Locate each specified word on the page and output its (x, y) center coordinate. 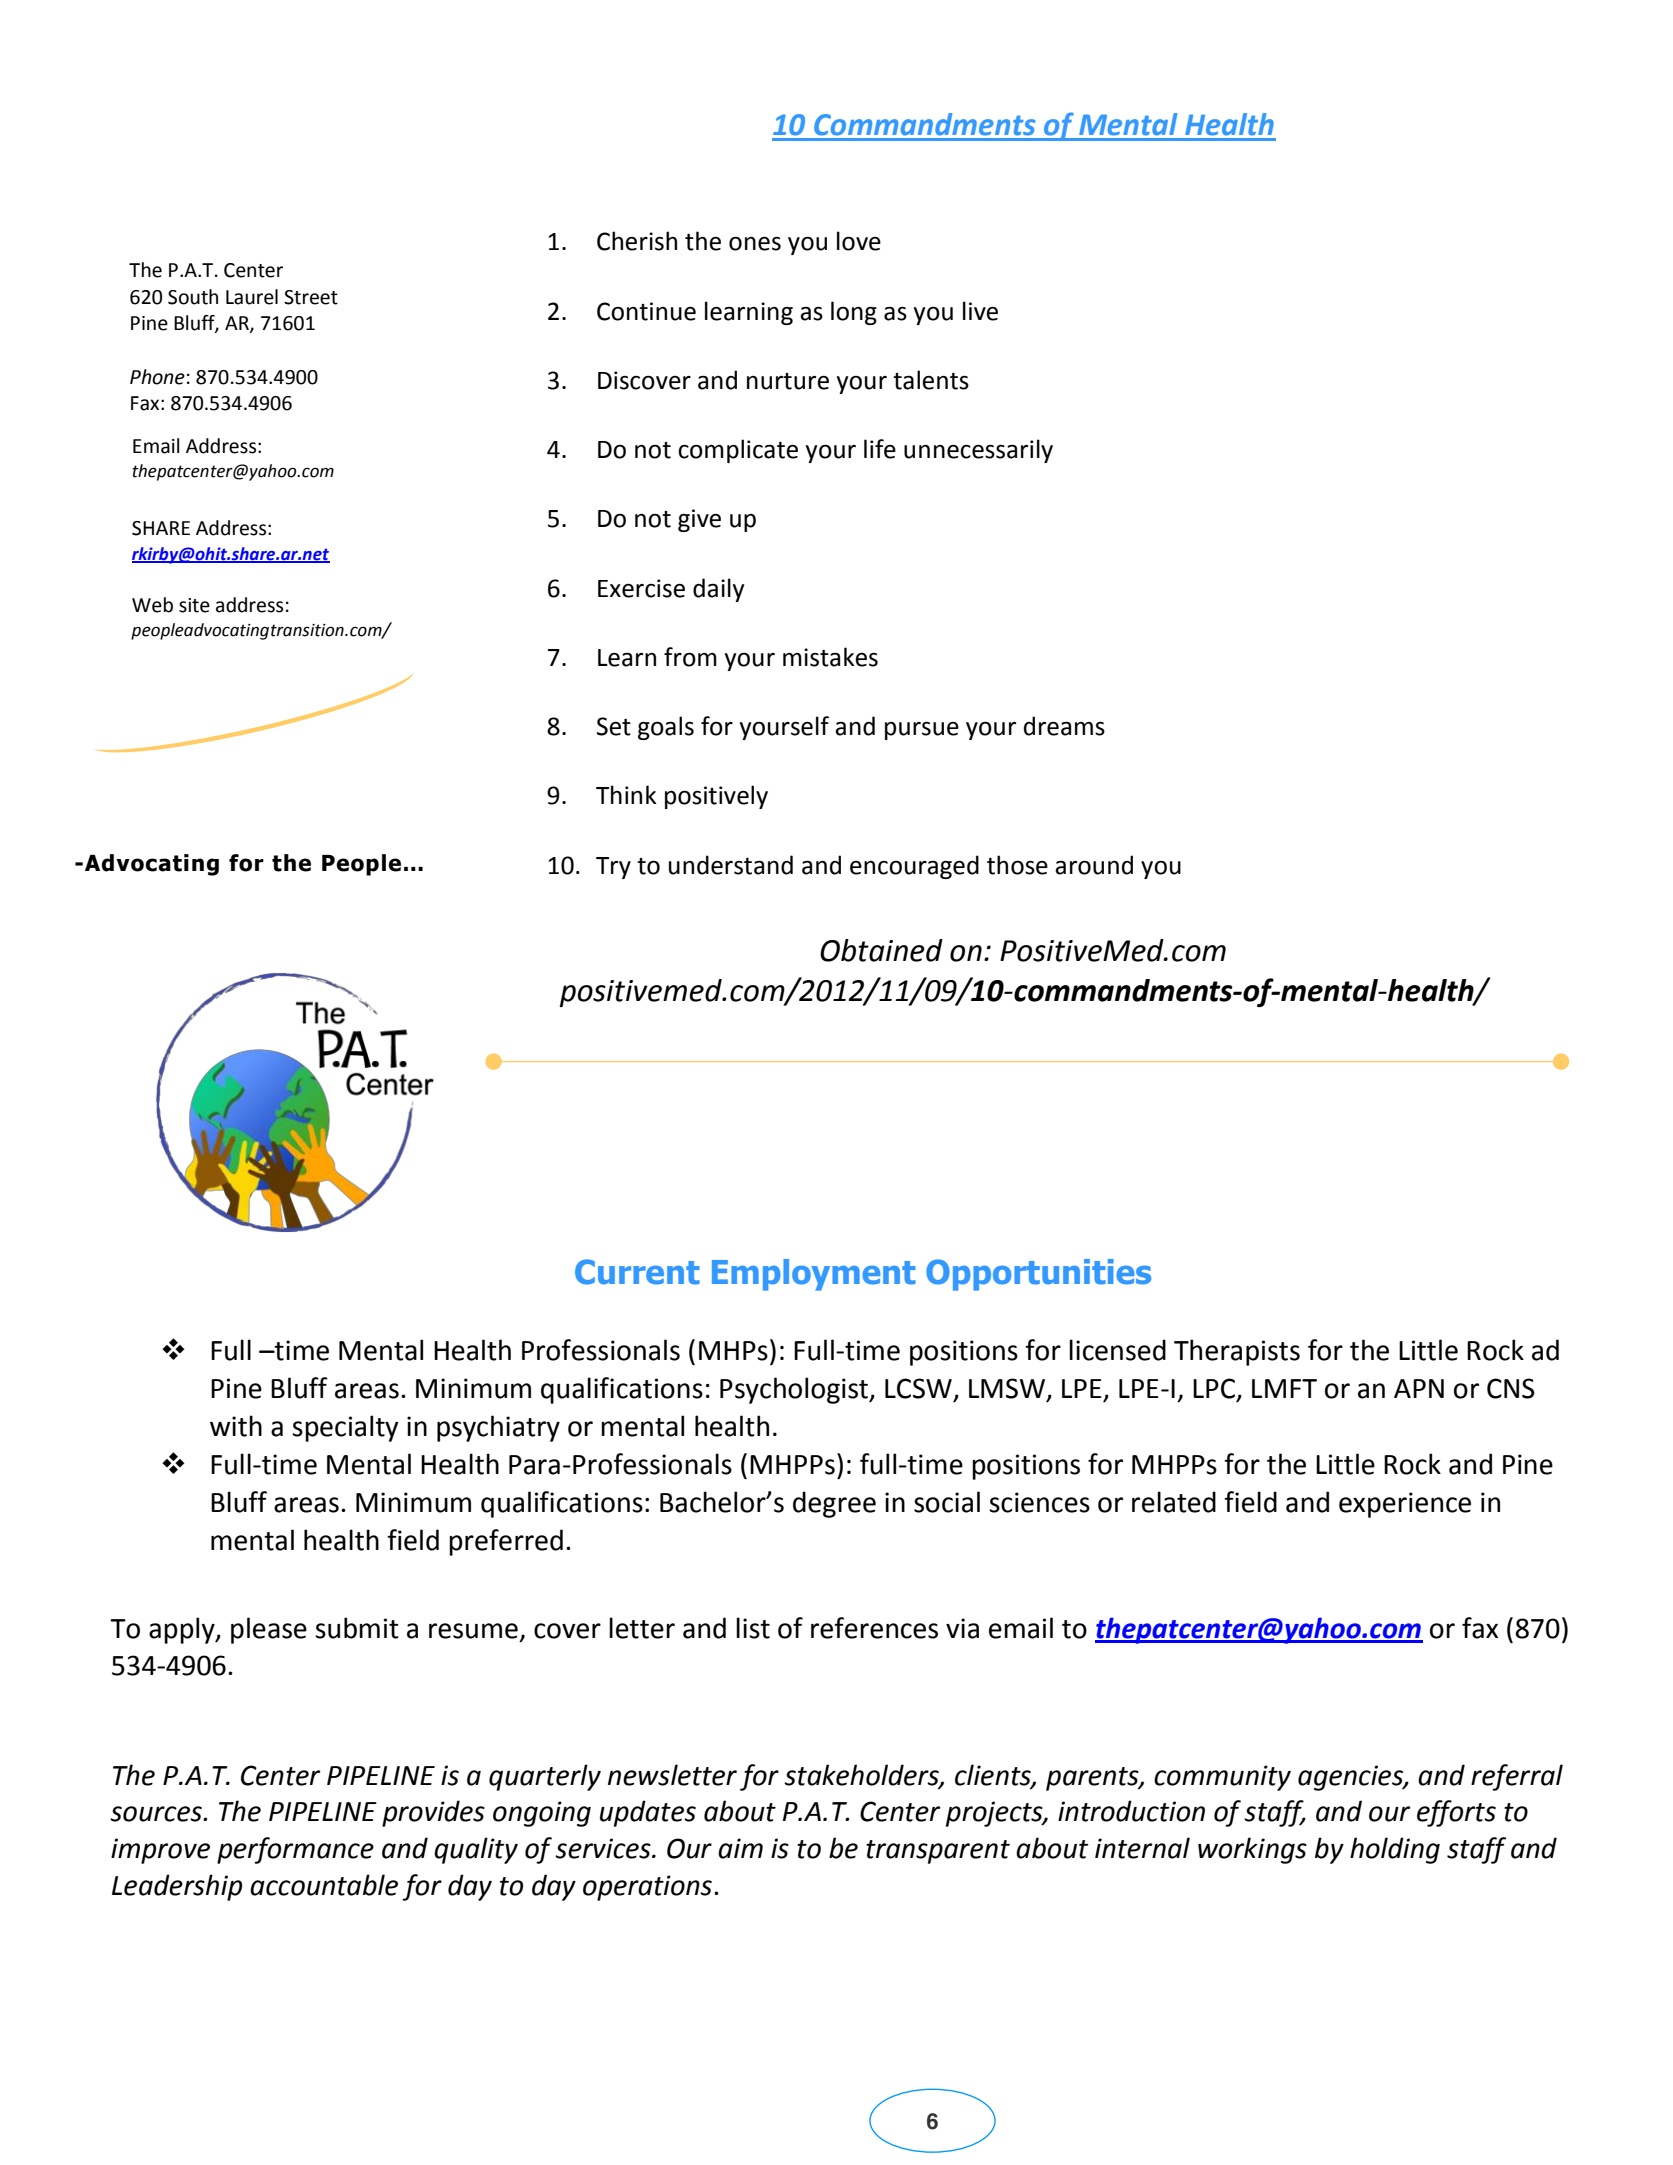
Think (626, 794)
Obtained (881, 950)
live (980, 311)
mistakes (830, 657)
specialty (345, 1428)
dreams (1064, 726)
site (194, 605)
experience (1405, 1505)
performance (295, 1850)
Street (311, 297)
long (854, 313)
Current (637, 1272)
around (1094, 865)
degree (834, 1504)
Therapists (1237, 1352)
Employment (814, 1275)
